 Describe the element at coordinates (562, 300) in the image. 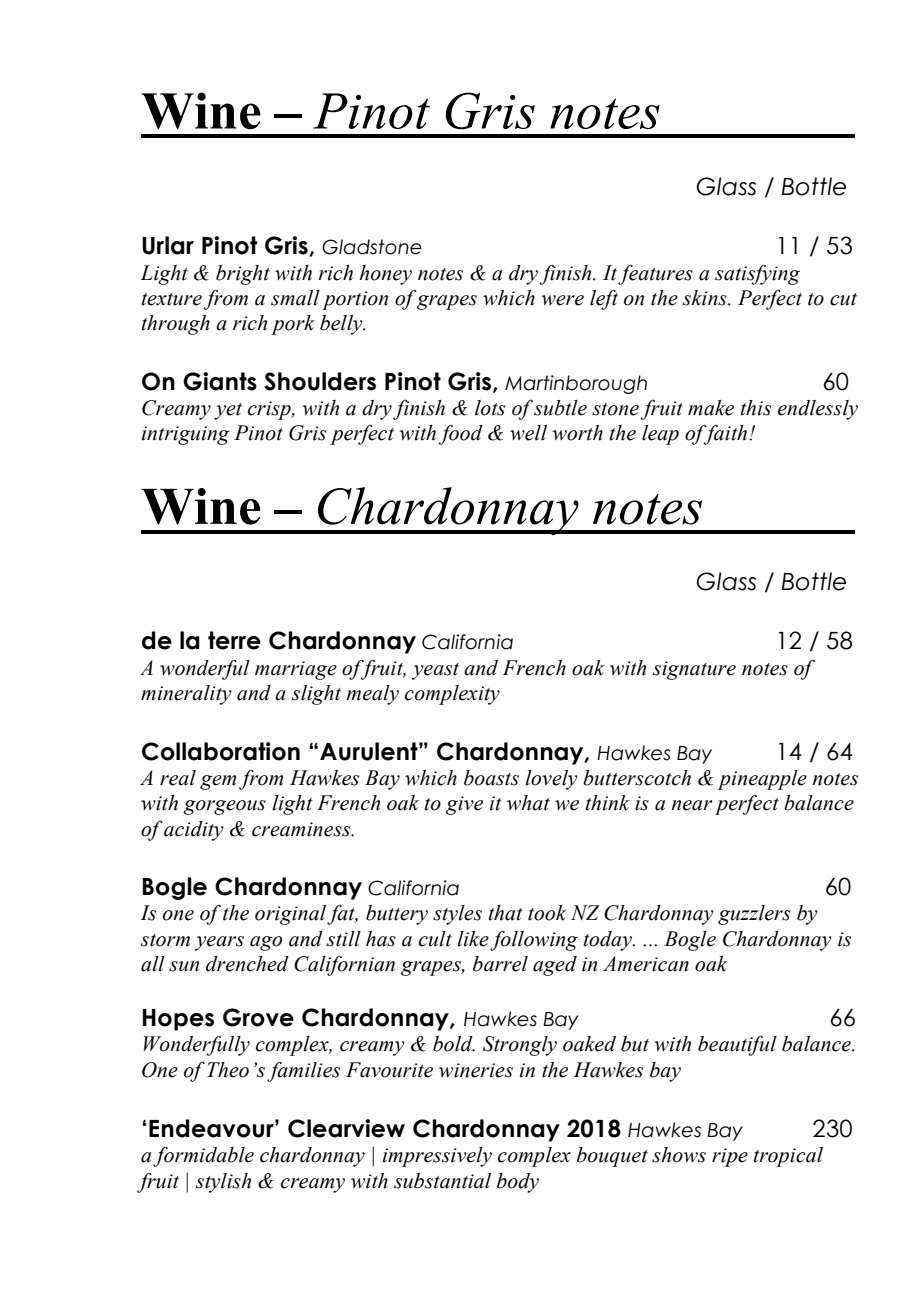

I see `were` at that location.
